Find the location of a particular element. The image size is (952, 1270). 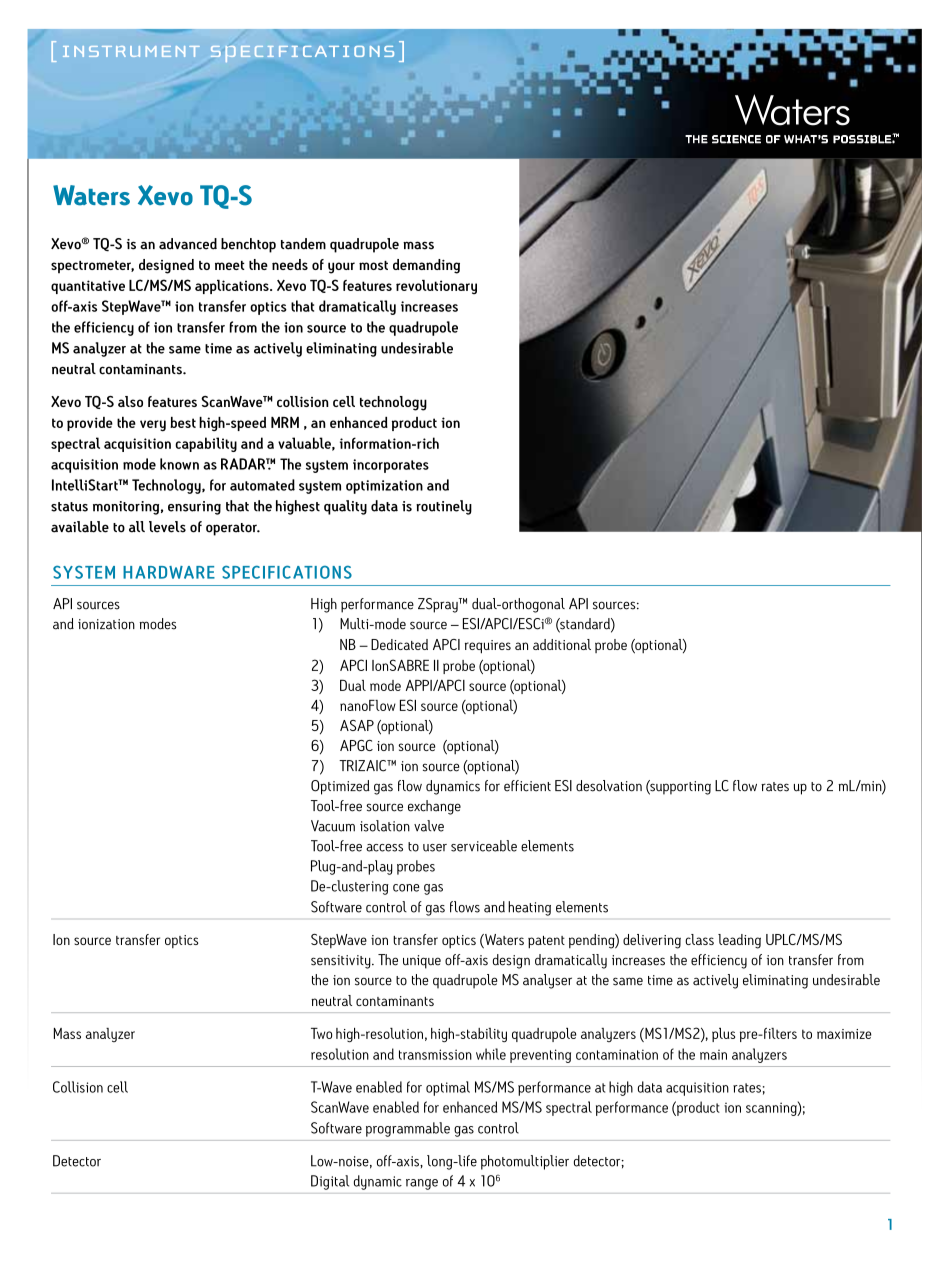

Digital is located at coordinates (330, 1182).
